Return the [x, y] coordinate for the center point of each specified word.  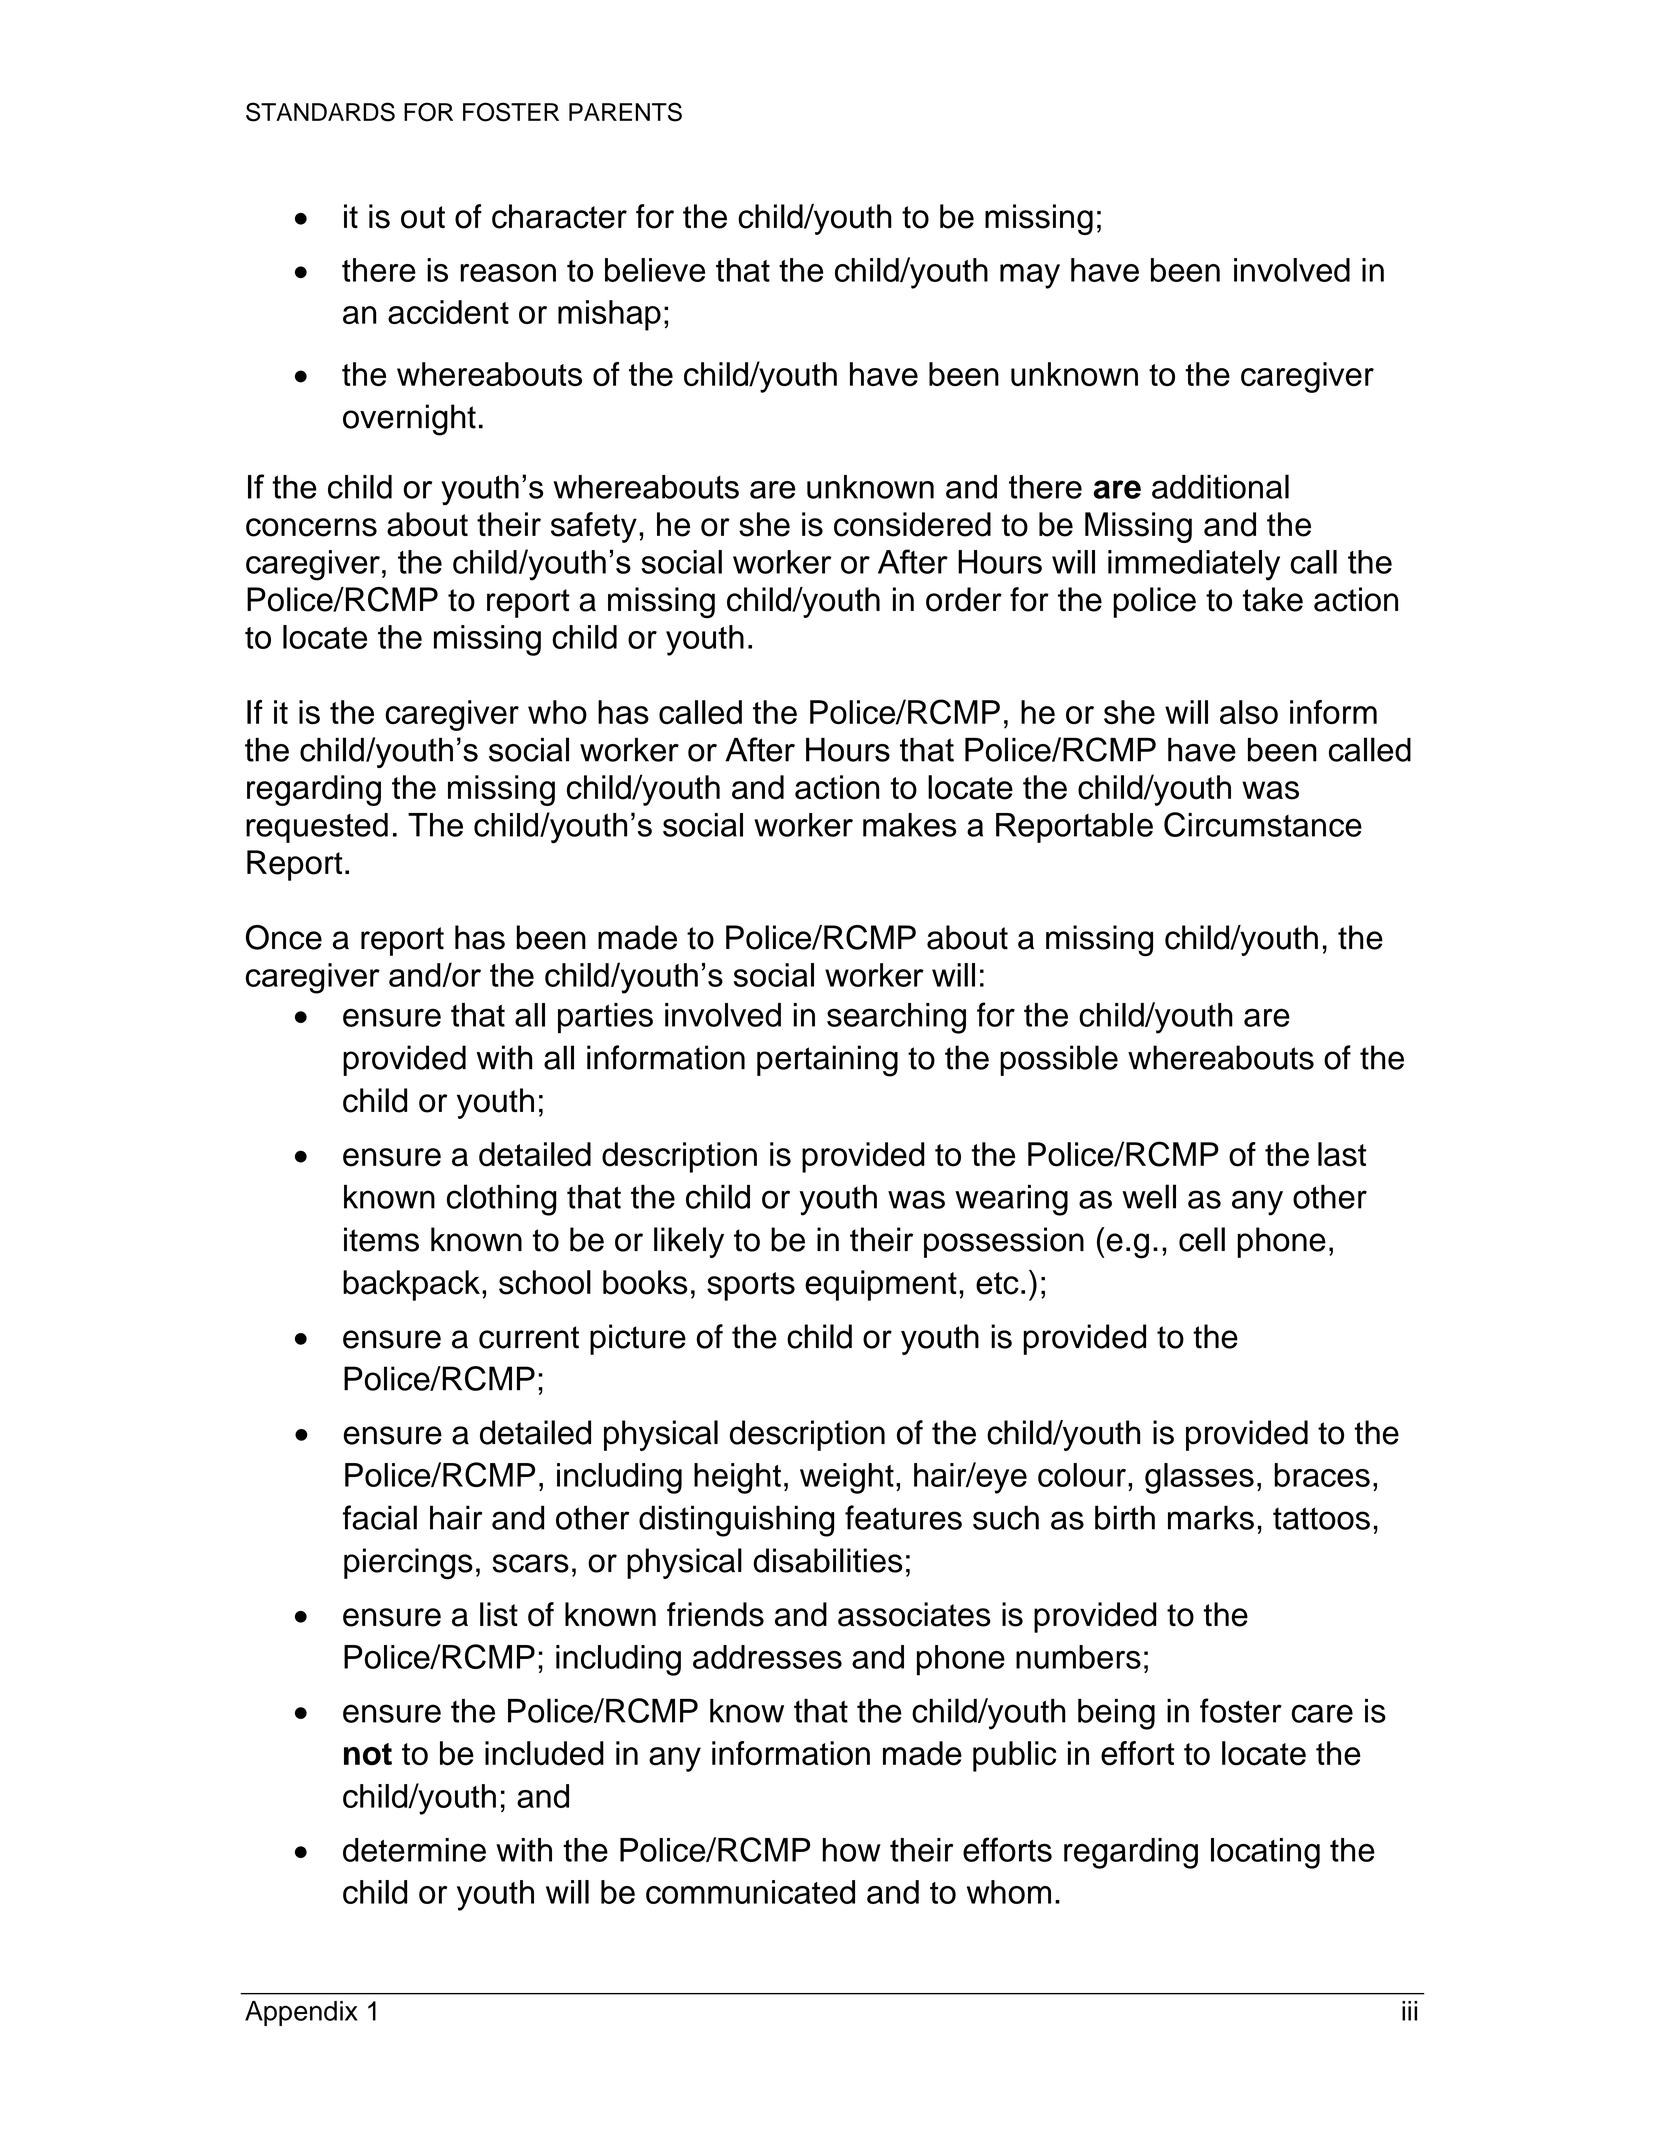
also [1249, 712]
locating [1265, 1853]
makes [910, 825]
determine [414, 1850]
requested [317, 828]
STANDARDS [320, 112]
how [852, 1850]
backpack [411, 1285]
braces [1322, 1475]
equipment [881, 1285]
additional [1220, 486]
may [1030, 276]
